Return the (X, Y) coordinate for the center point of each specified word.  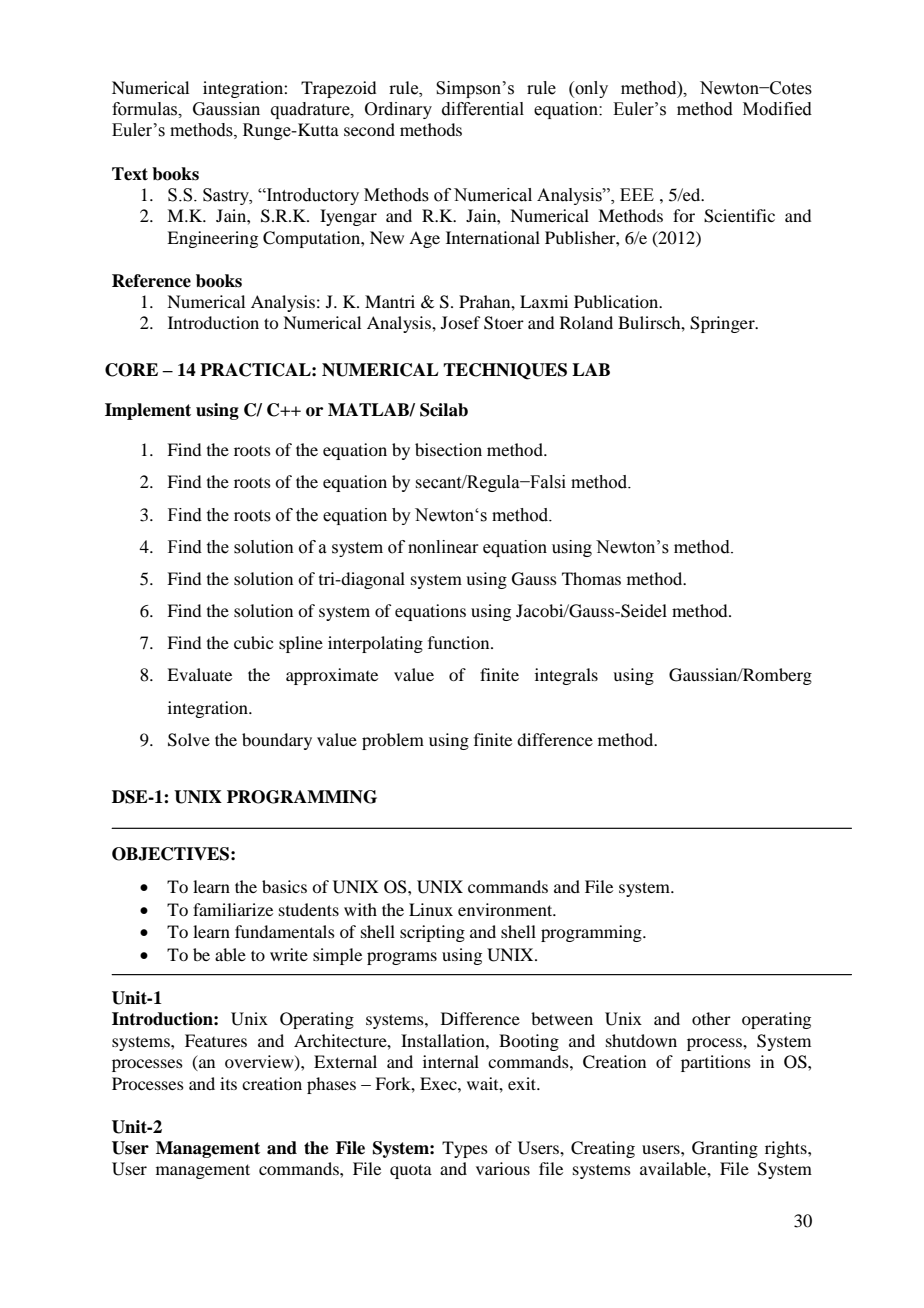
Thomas (591, 578)
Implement (148, 411)
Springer (723, 324)
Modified (777, 109)
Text (130, 174)
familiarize (233, 909)
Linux (431, 909)
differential (483, 109)
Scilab (444, 410)
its (228, 1083)
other (711, 1018)
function (460, 642)
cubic (253, 642)
